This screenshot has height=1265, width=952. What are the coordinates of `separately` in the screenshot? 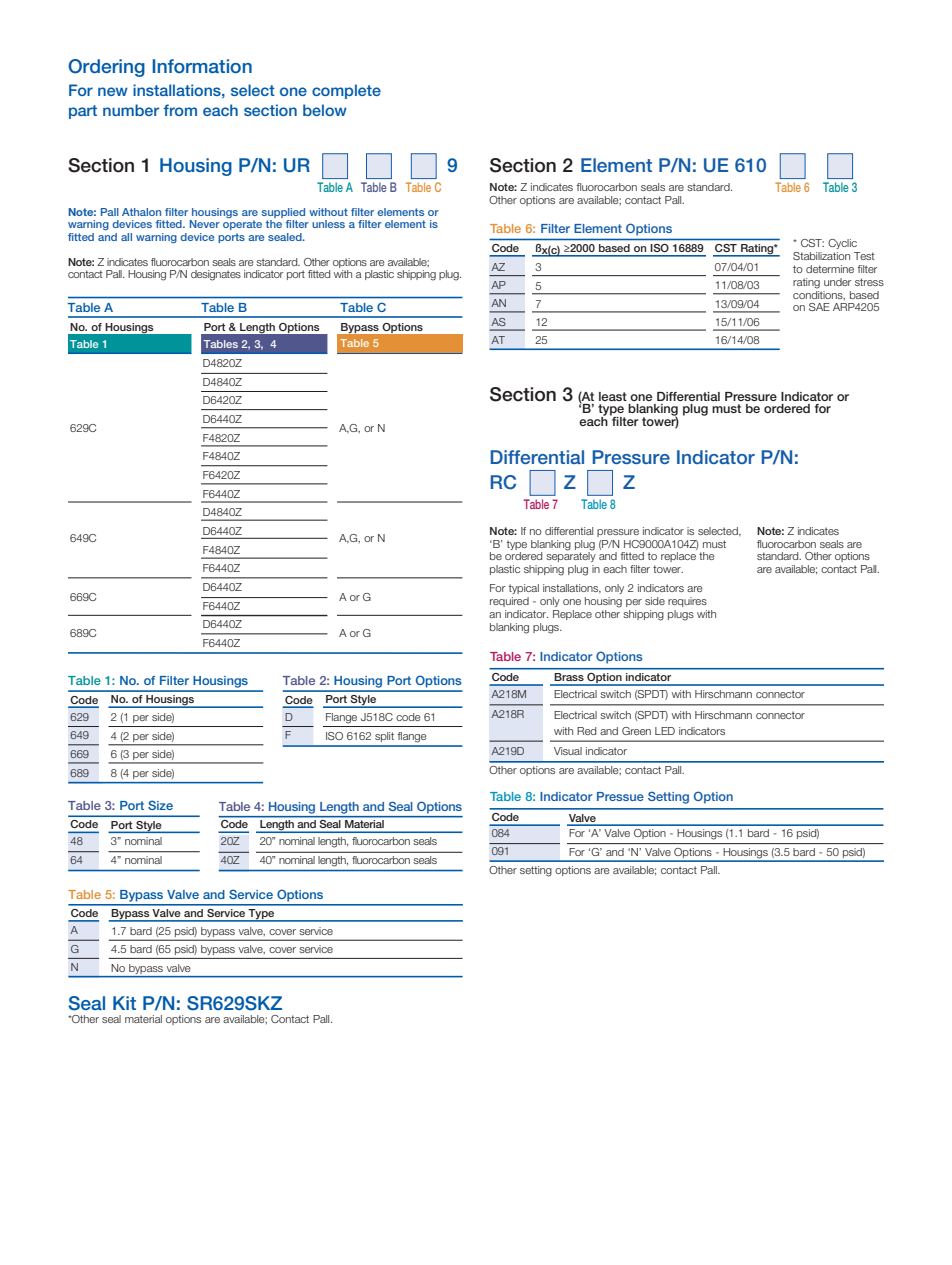 It's located at (571, 556).
